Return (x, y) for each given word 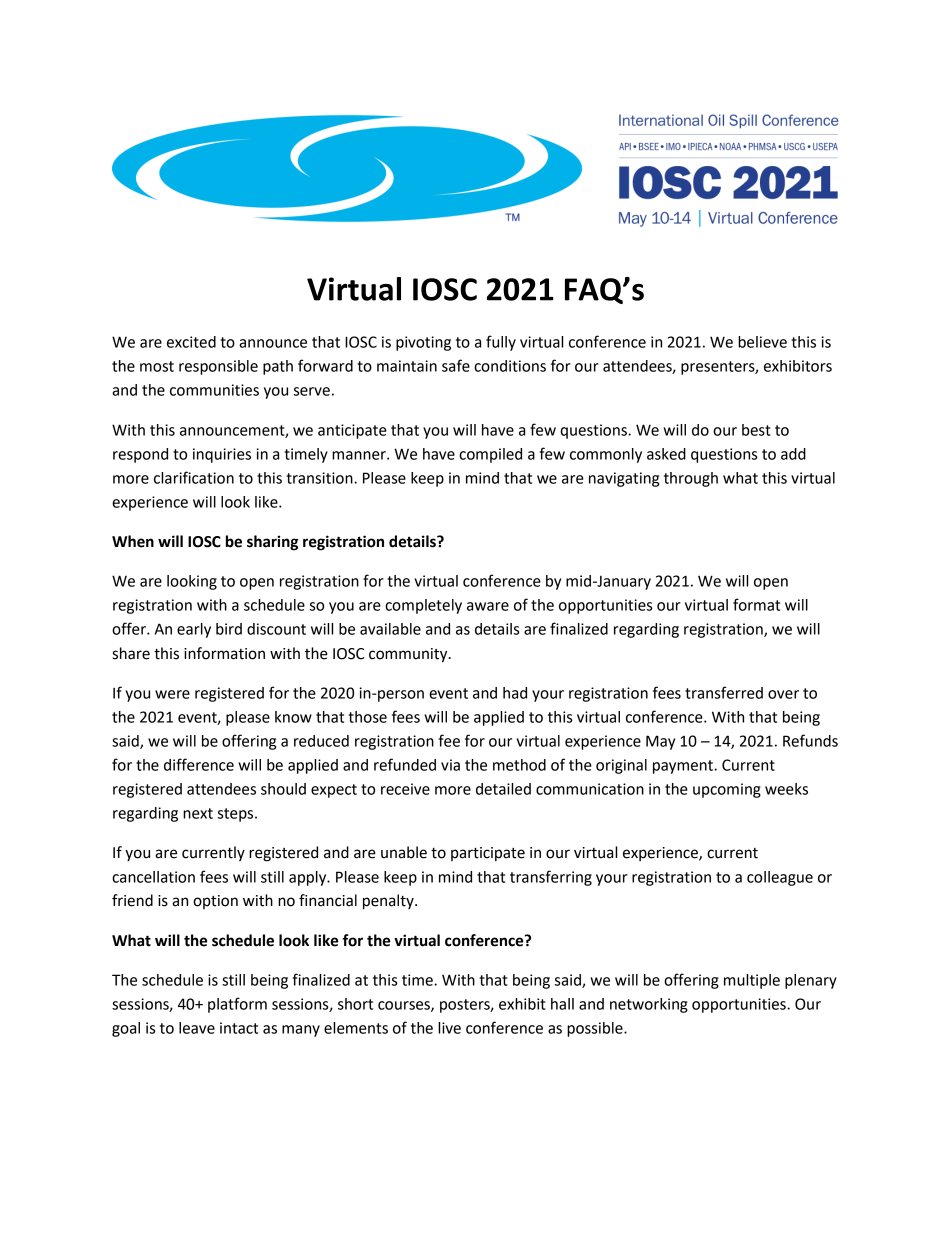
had (515, 693)
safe (456, 365)
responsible (218, 367)
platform (237, 1005)
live (449, 1028)
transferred (724, 692)
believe (762, 342)
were (172, 694)
